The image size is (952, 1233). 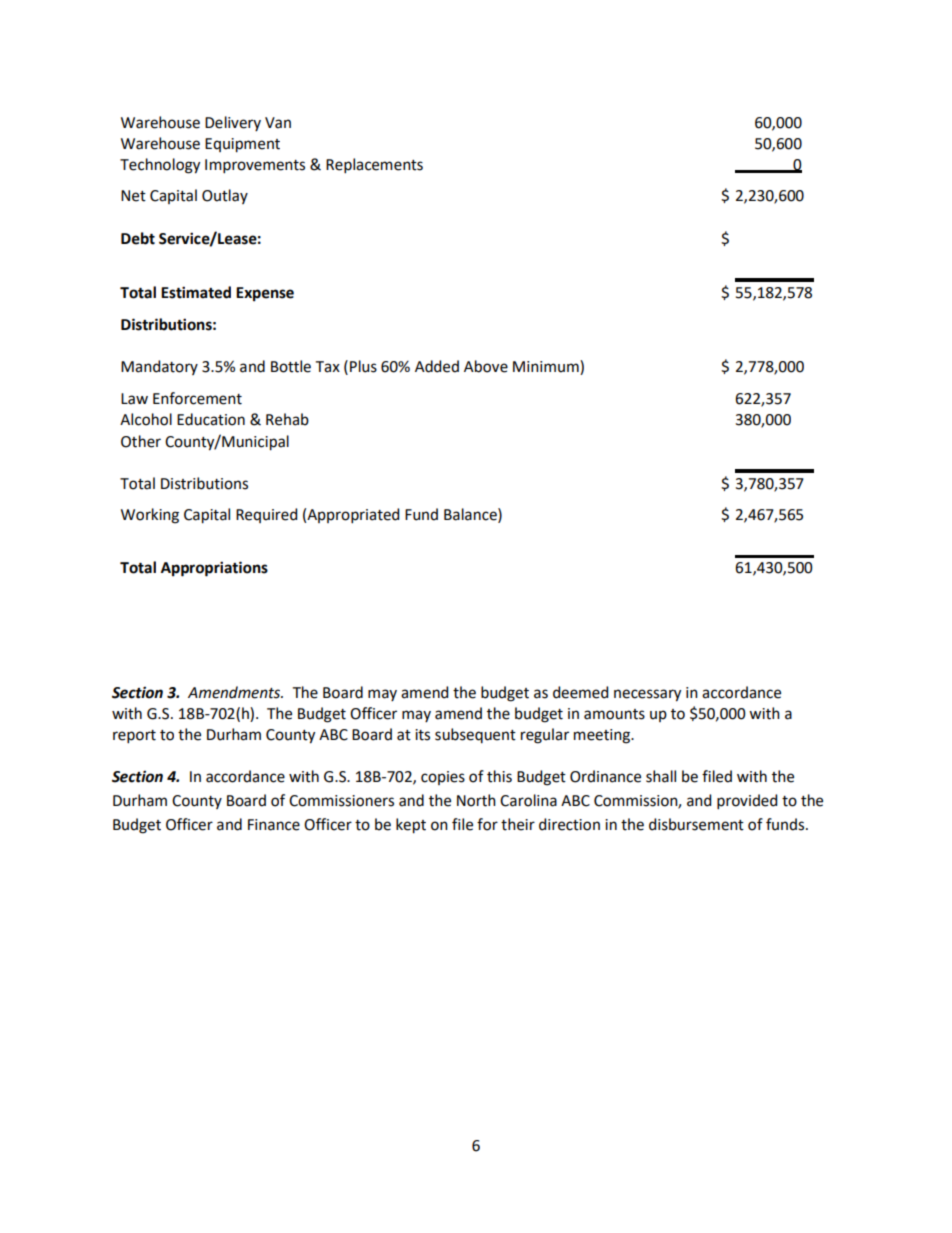 I want to click on Finance, so click(x=274, y=825).
